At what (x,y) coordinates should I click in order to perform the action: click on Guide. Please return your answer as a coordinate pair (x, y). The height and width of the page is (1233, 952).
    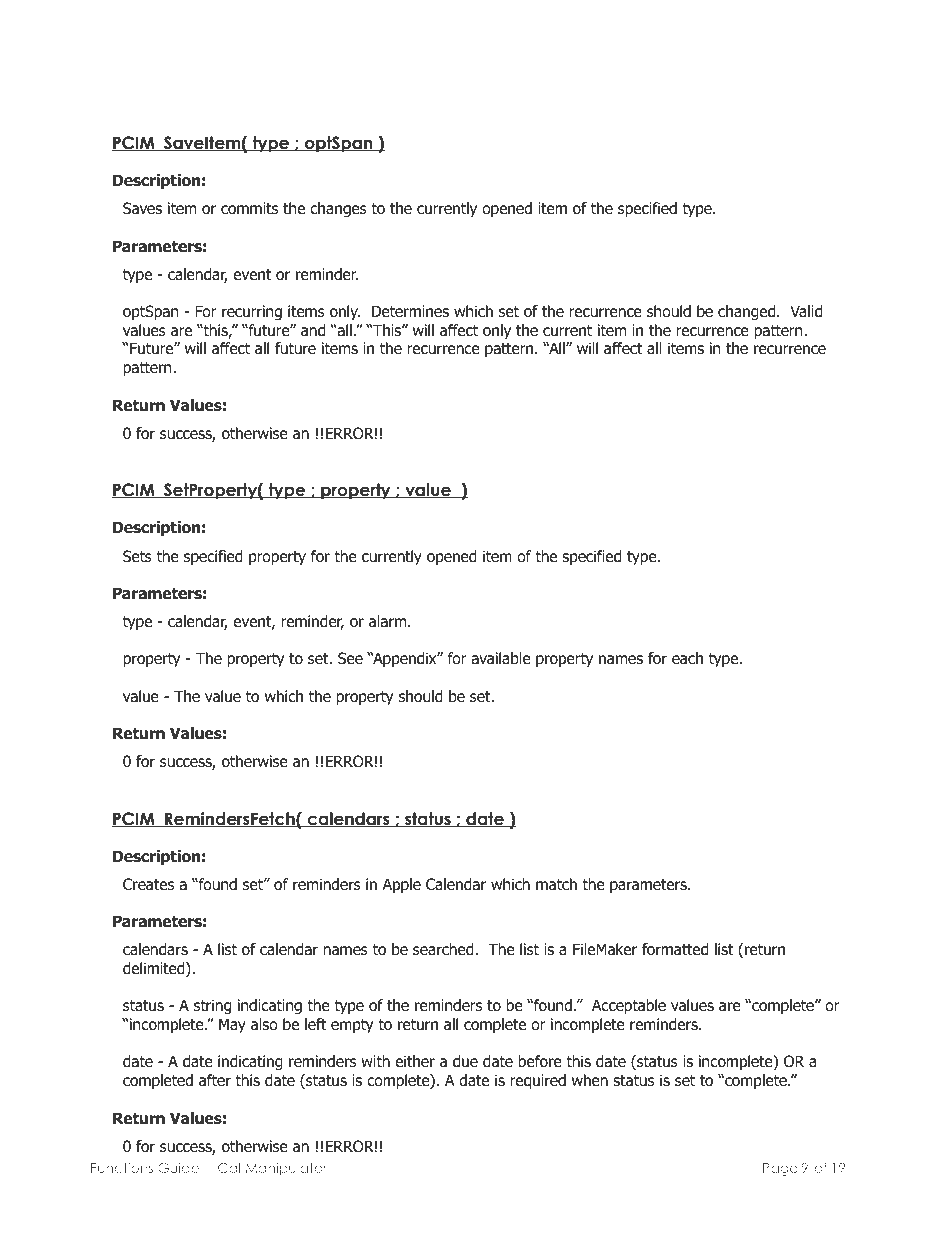
    Looking at the image, I should click on (178, 1167).
